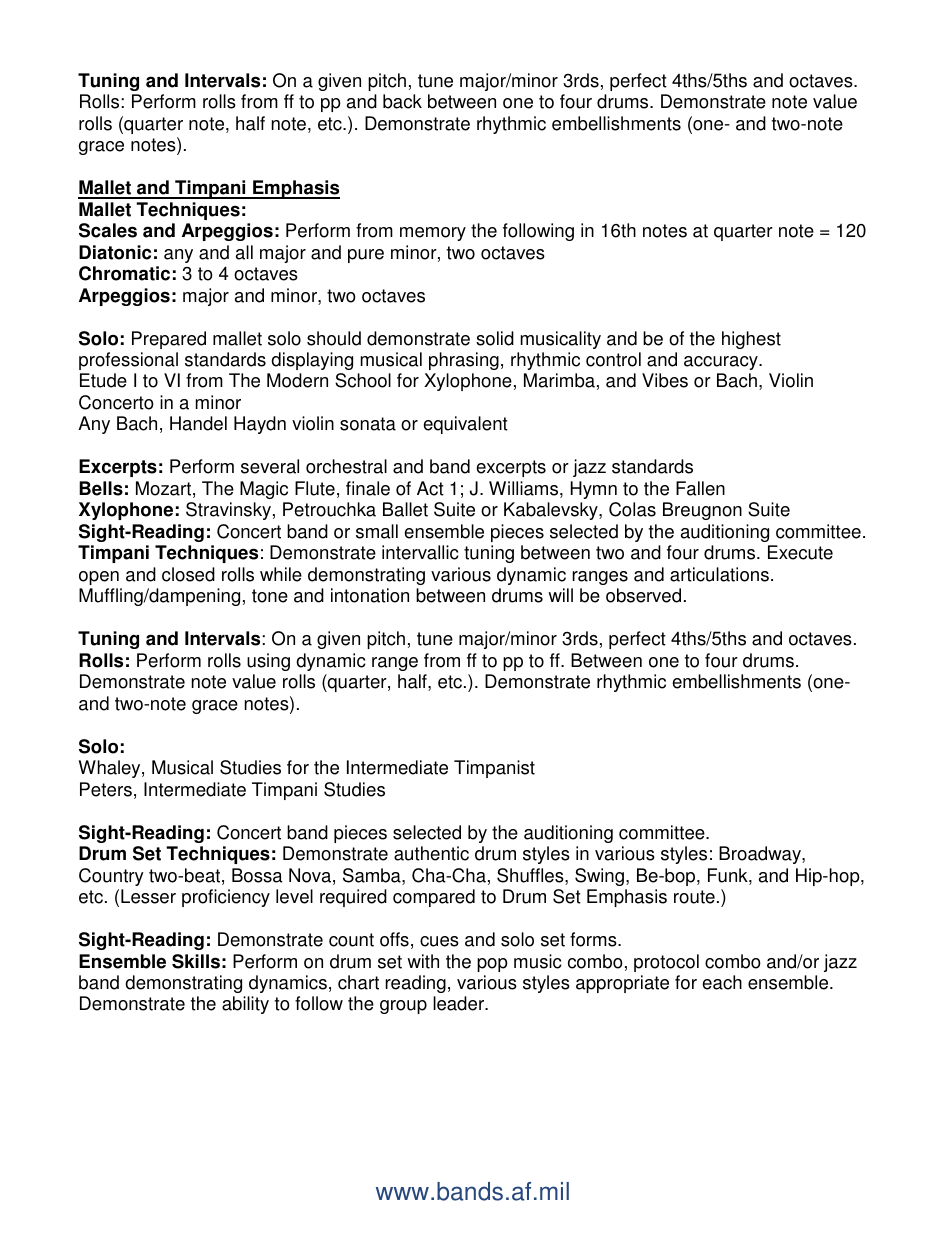 The width and height of the screenshot is (952, 1233). I want to click on intonation, so click(370, 595).
